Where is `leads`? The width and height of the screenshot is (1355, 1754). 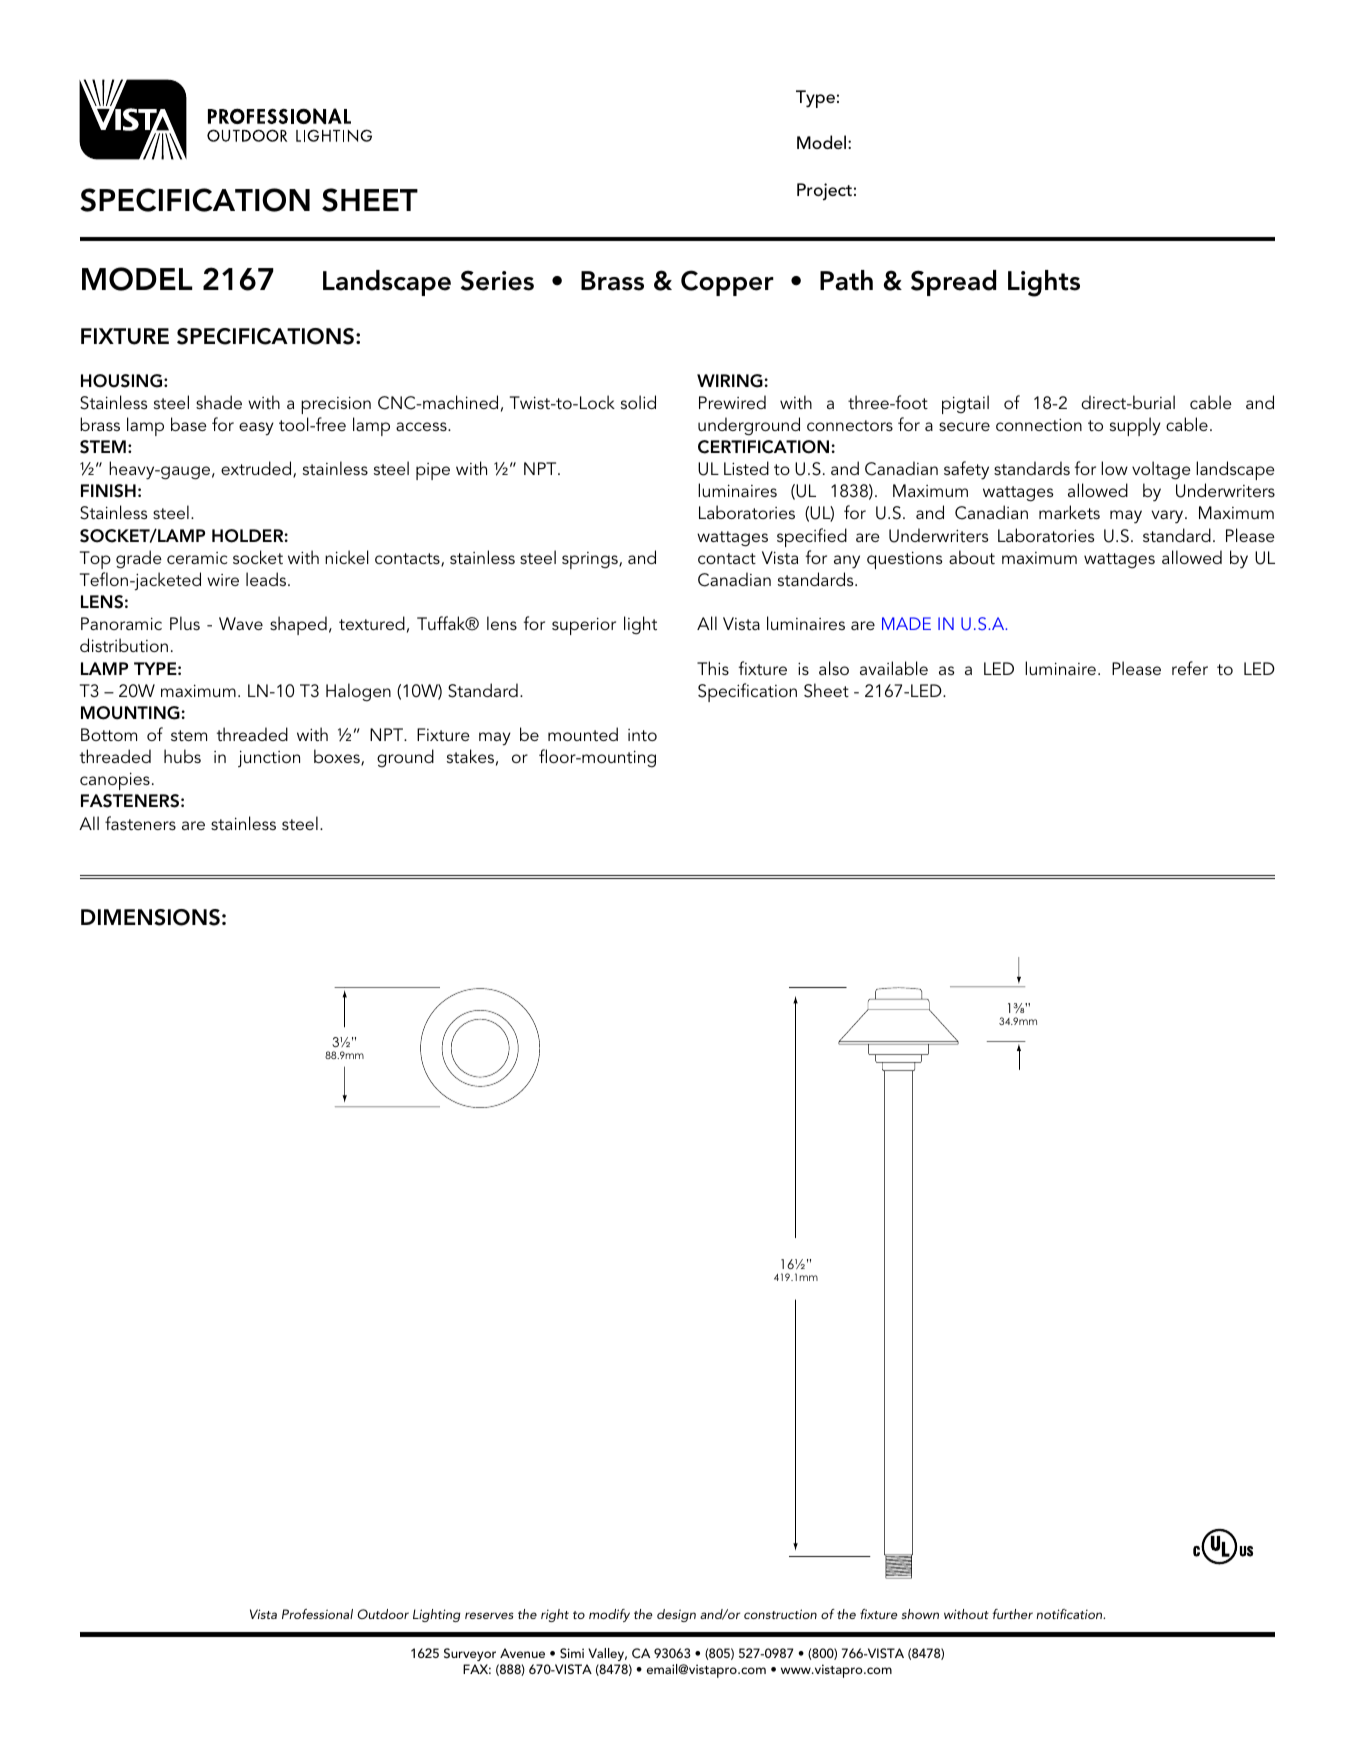 leads is located at coordinates (267, 579).
